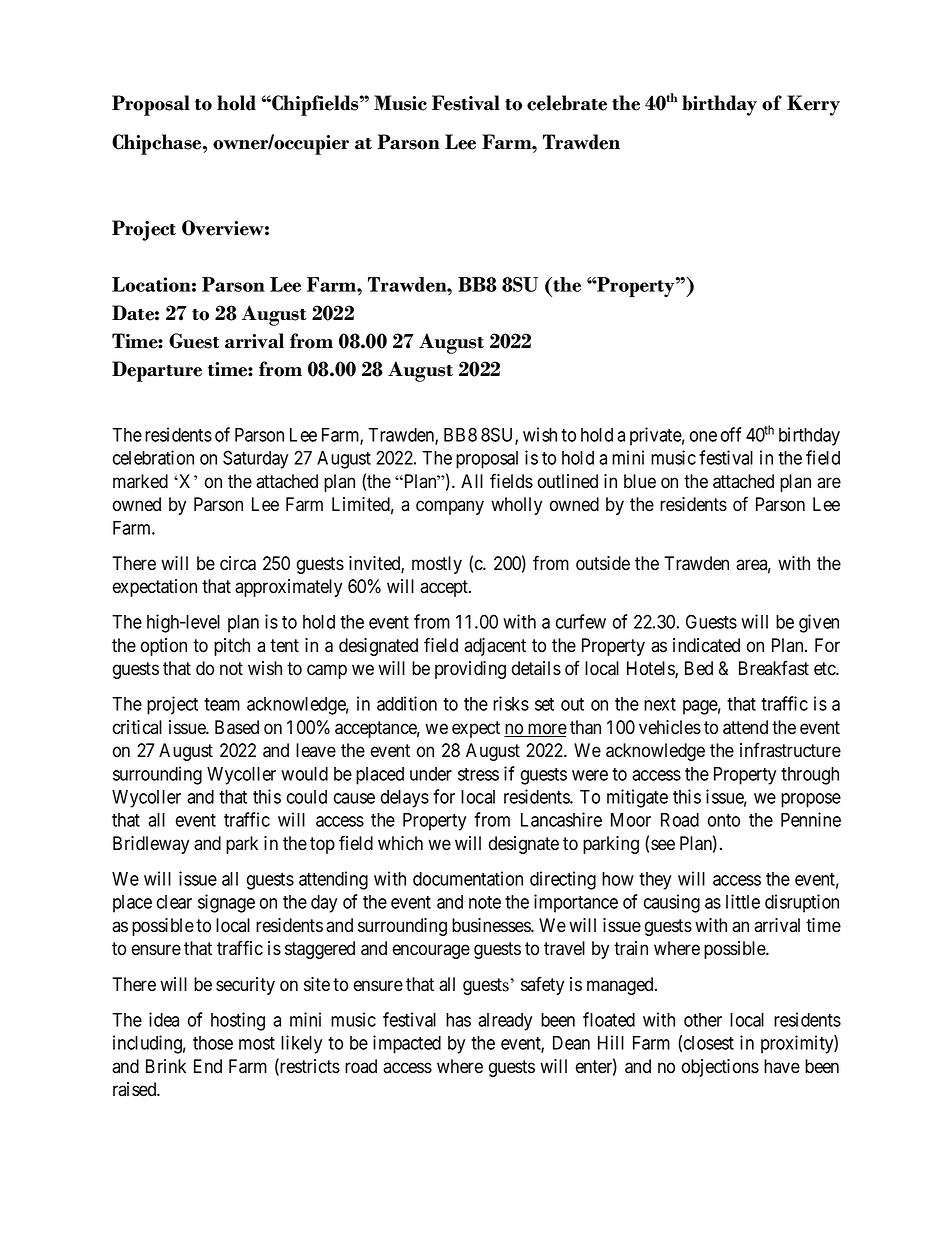  Describe the element at coordinates (307, 797) in the image. I see `could` at that location.
